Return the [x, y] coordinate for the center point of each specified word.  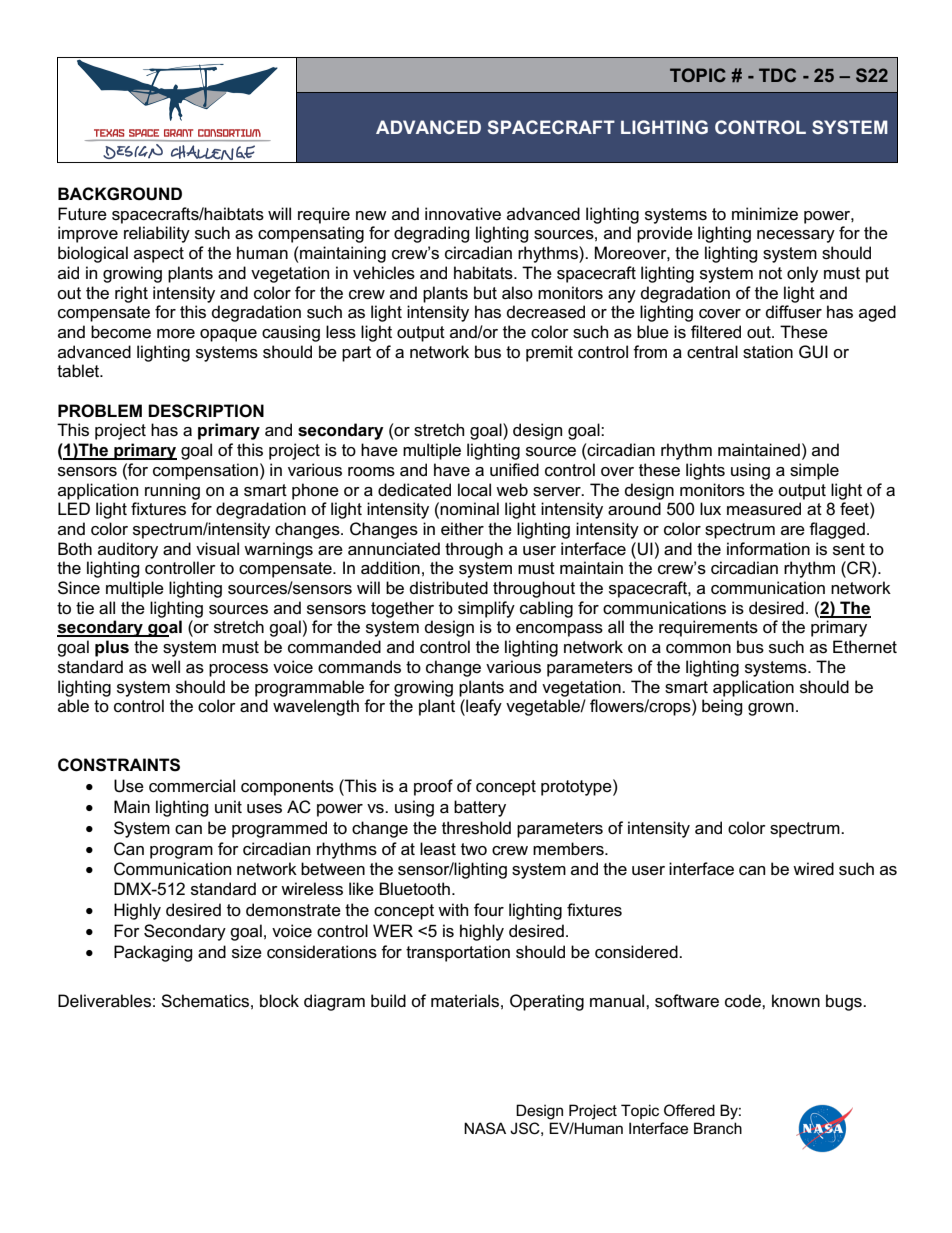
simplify [486, 609]
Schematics [205, 1001]
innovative [463, 213]
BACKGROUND [120, 194]
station [768, 352]
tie [85, 607]
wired [813, 869]
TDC [777, 75]
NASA [485, 1128]
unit [228, 806]
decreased [546, 312]
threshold [476, 828]
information [768, 549]
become [121, 332]
